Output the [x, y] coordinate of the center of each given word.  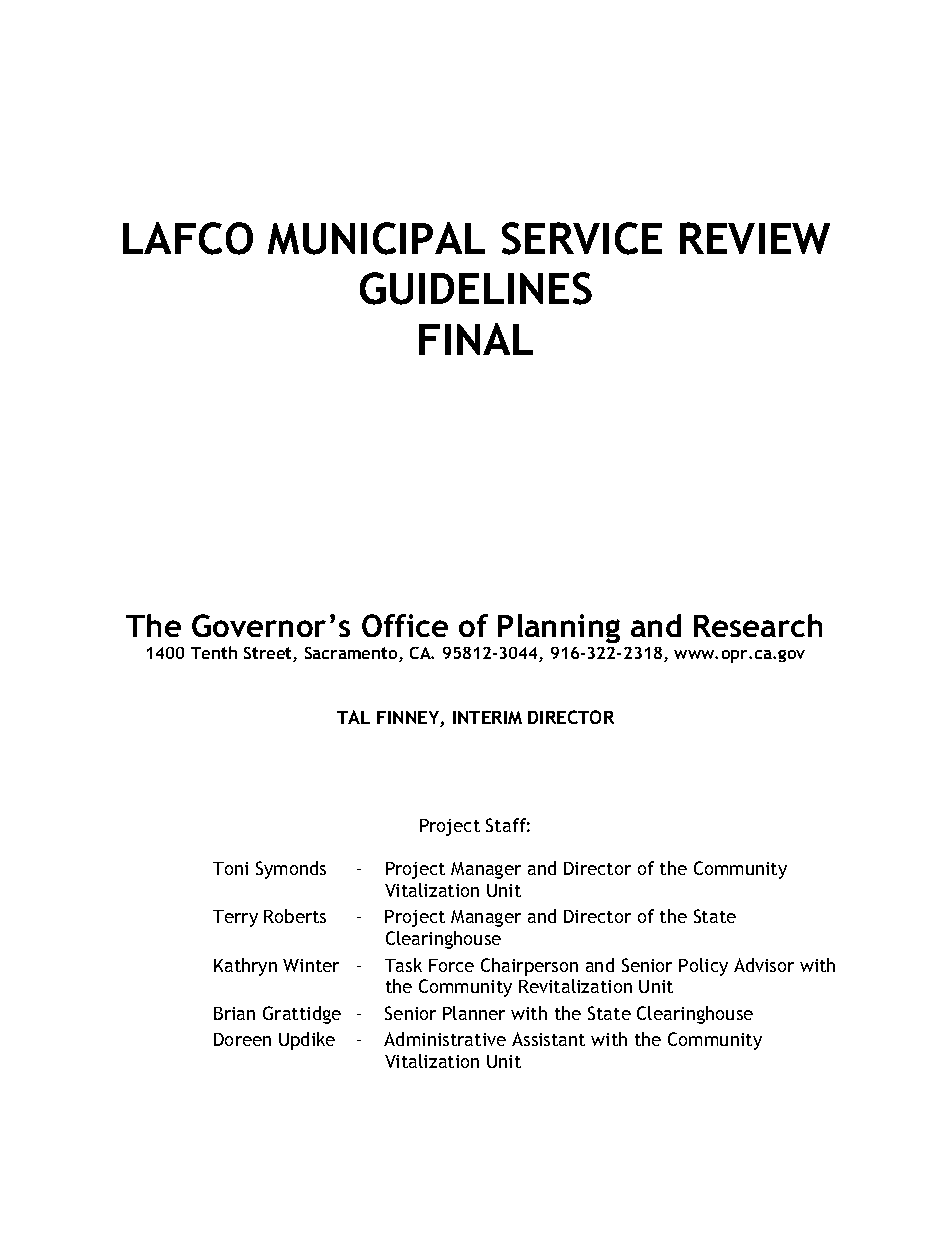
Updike [307, 1041]
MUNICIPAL [376, 238]
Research [758, 625]
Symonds [291, 870]
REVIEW [755, 238]
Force [451, 965]
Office [405, 625]
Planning [559, 628]
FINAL [476, 339]
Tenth [214, 652]
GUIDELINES [476, 288]
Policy [703, 967]
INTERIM [487, 717]
